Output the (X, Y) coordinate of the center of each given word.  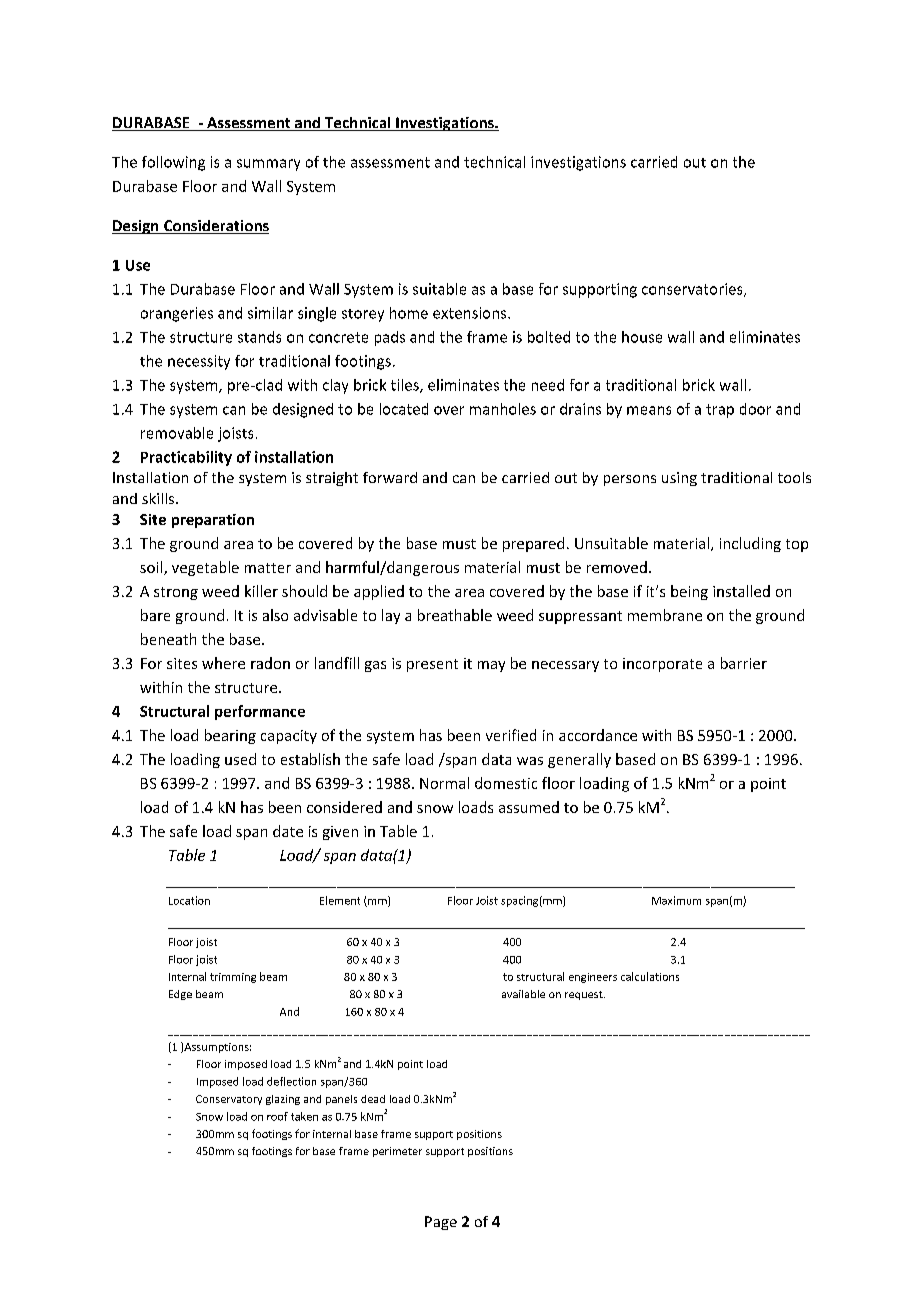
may (491, 666)
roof (277, 1116)
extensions (471, 313)
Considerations (215, 227)
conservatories (693, 290)
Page (441, 1223)
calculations (650, 976)
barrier (744, 663)
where (223, 663)
